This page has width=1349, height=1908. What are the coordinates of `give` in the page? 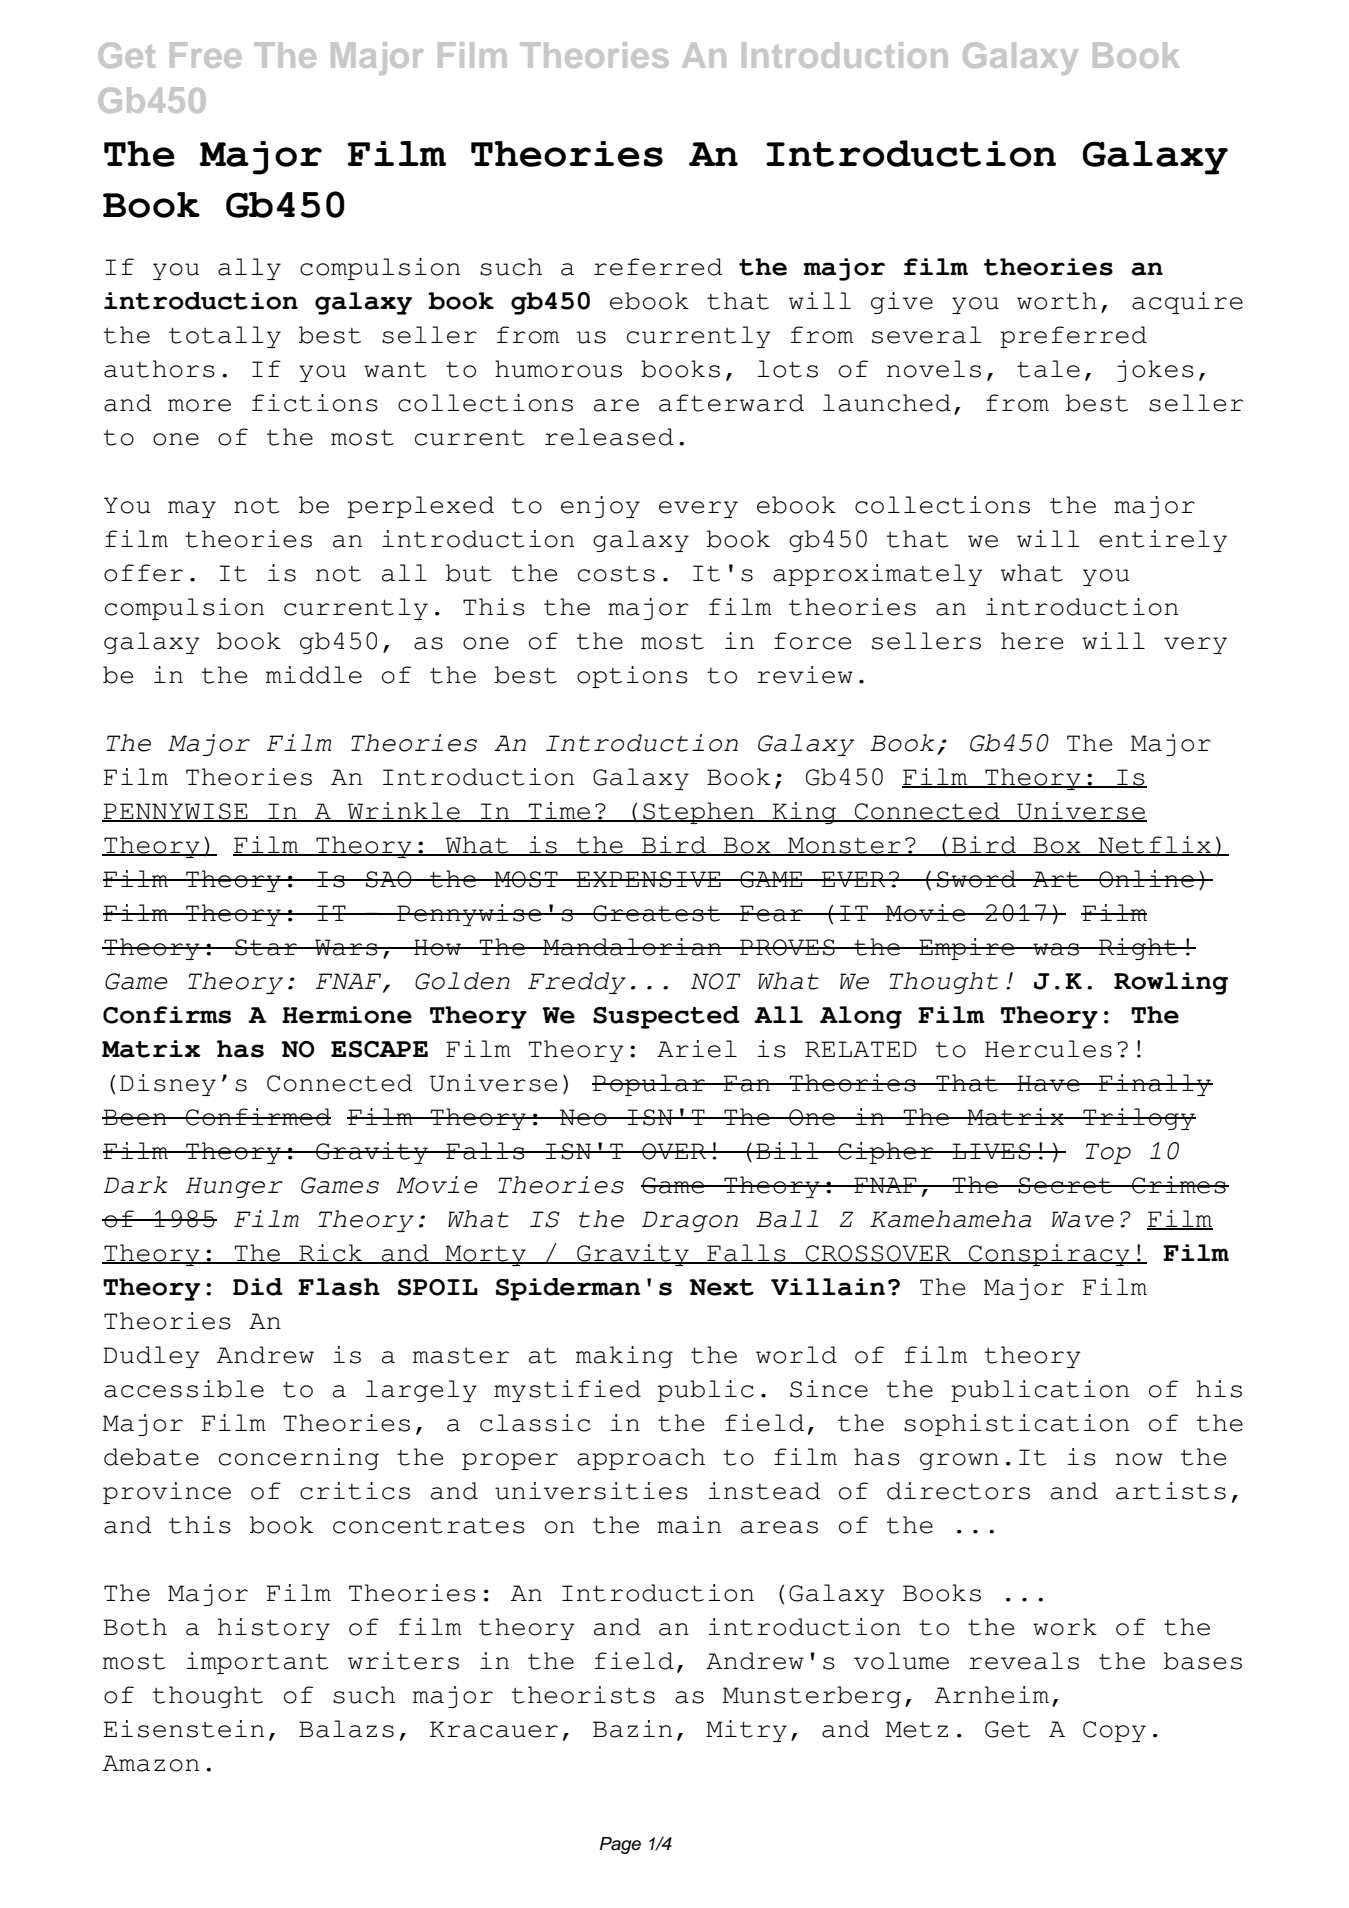 It's located at (902, 303).
